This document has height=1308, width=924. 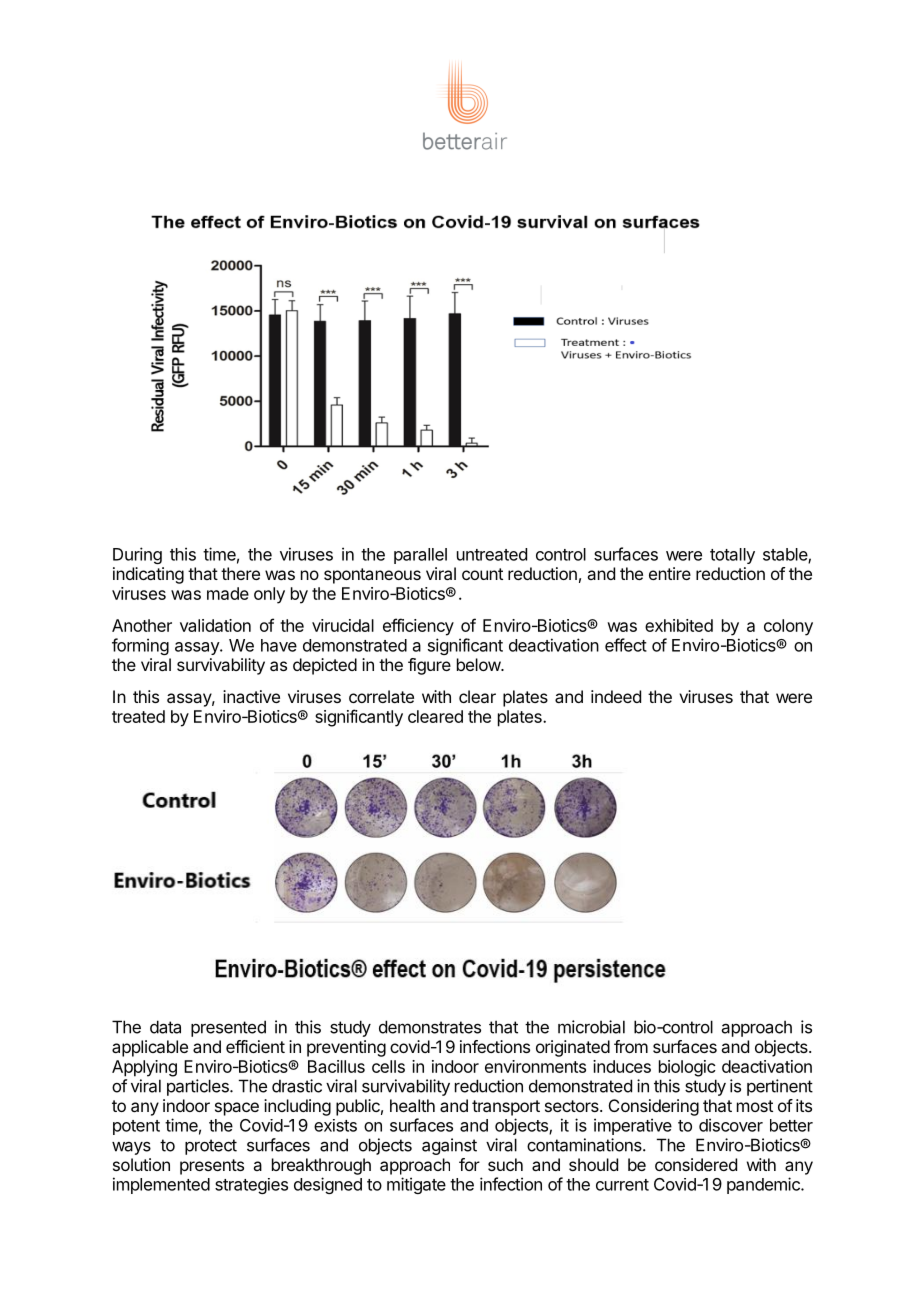 What do you see at coordinates (591, 1027) in the document?
I see `microbial` at bounding box center [591, 1027].
